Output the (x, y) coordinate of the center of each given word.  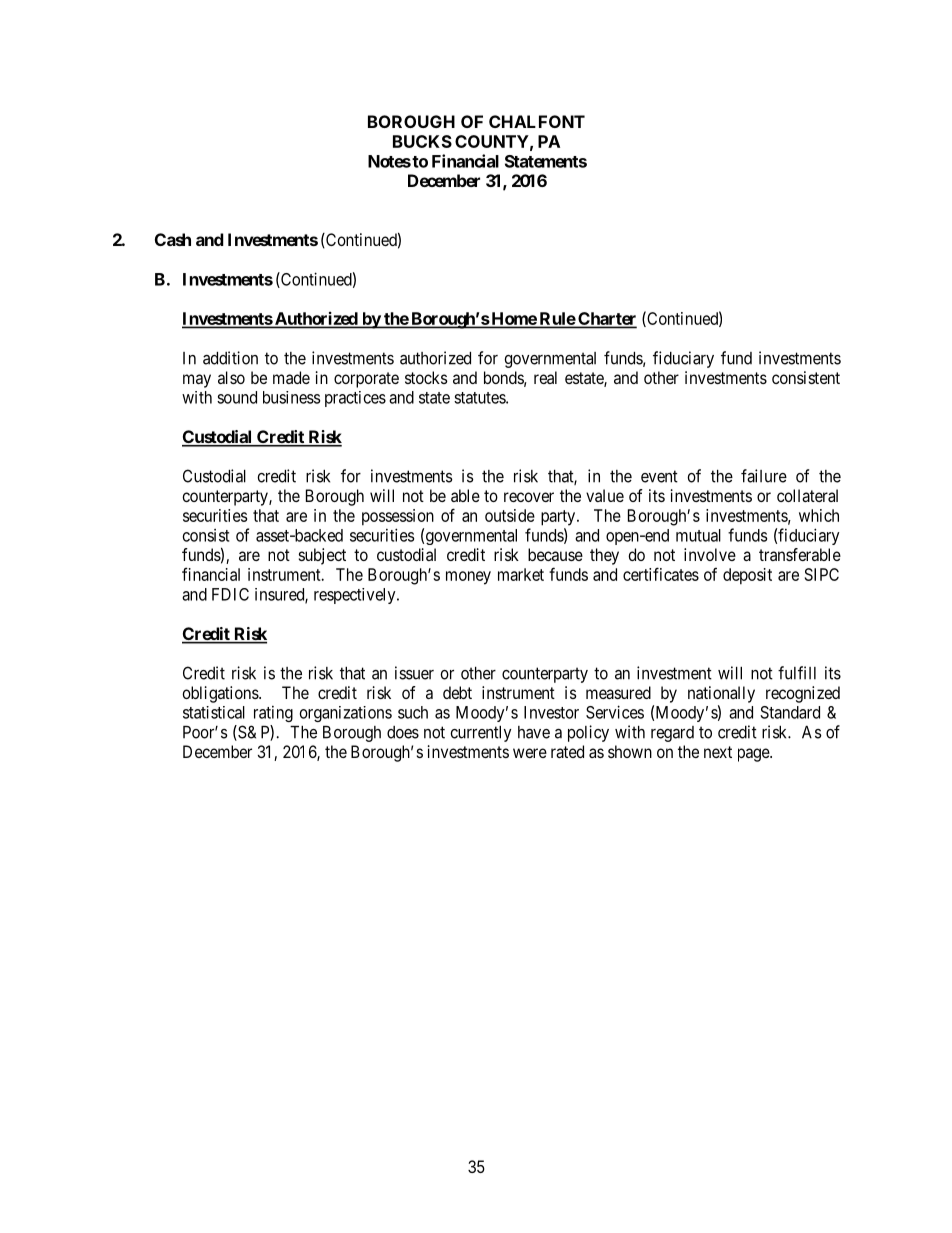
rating (273, 714)
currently (480, 734)
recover (529, 497)
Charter (606, 320)
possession (398, 517)
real (545, 377)
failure (764, 476)
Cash (173, 239)
